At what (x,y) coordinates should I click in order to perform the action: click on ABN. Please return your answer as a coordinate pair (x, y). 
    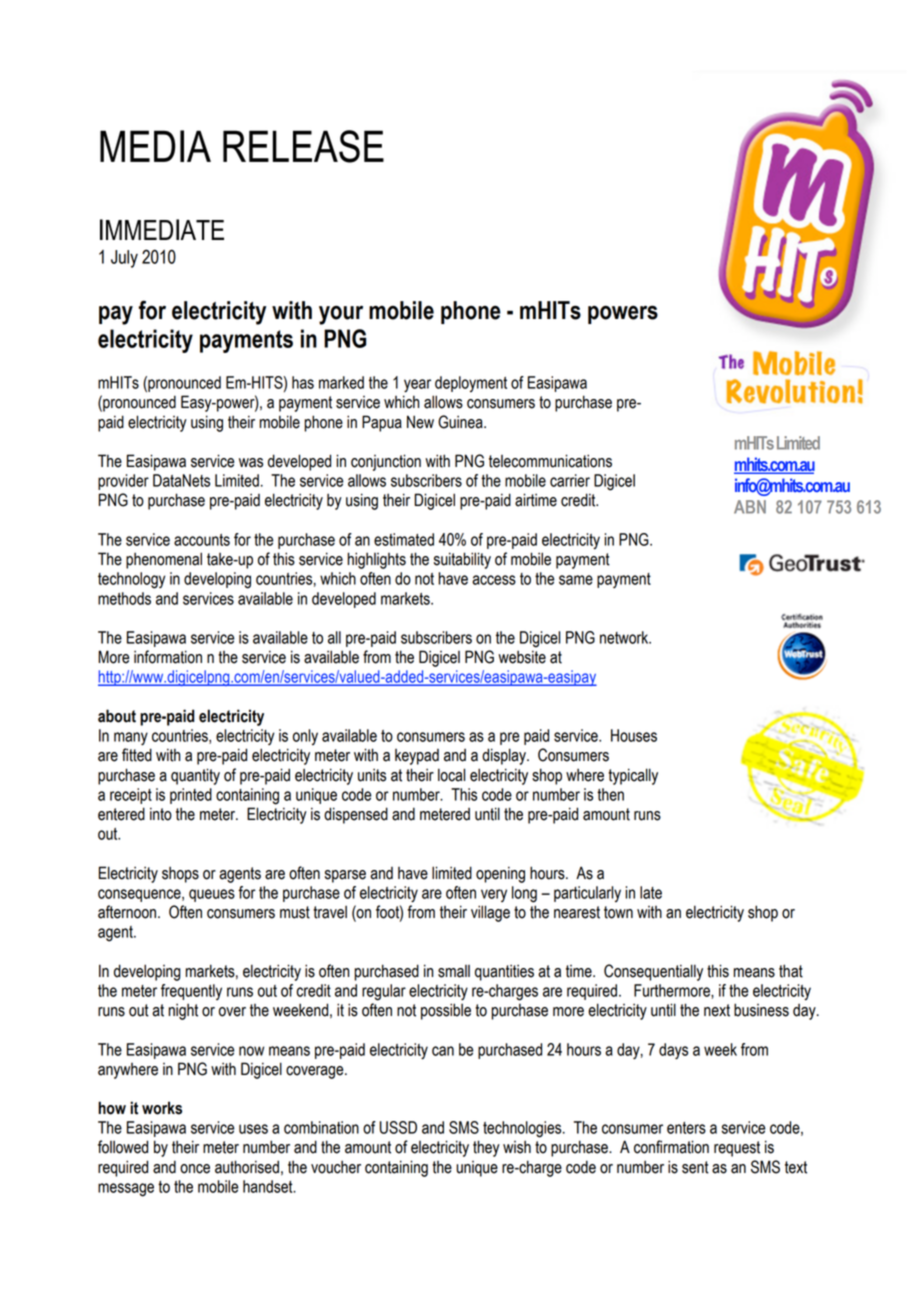
    Looking at the image, I should click on (750, 507).
